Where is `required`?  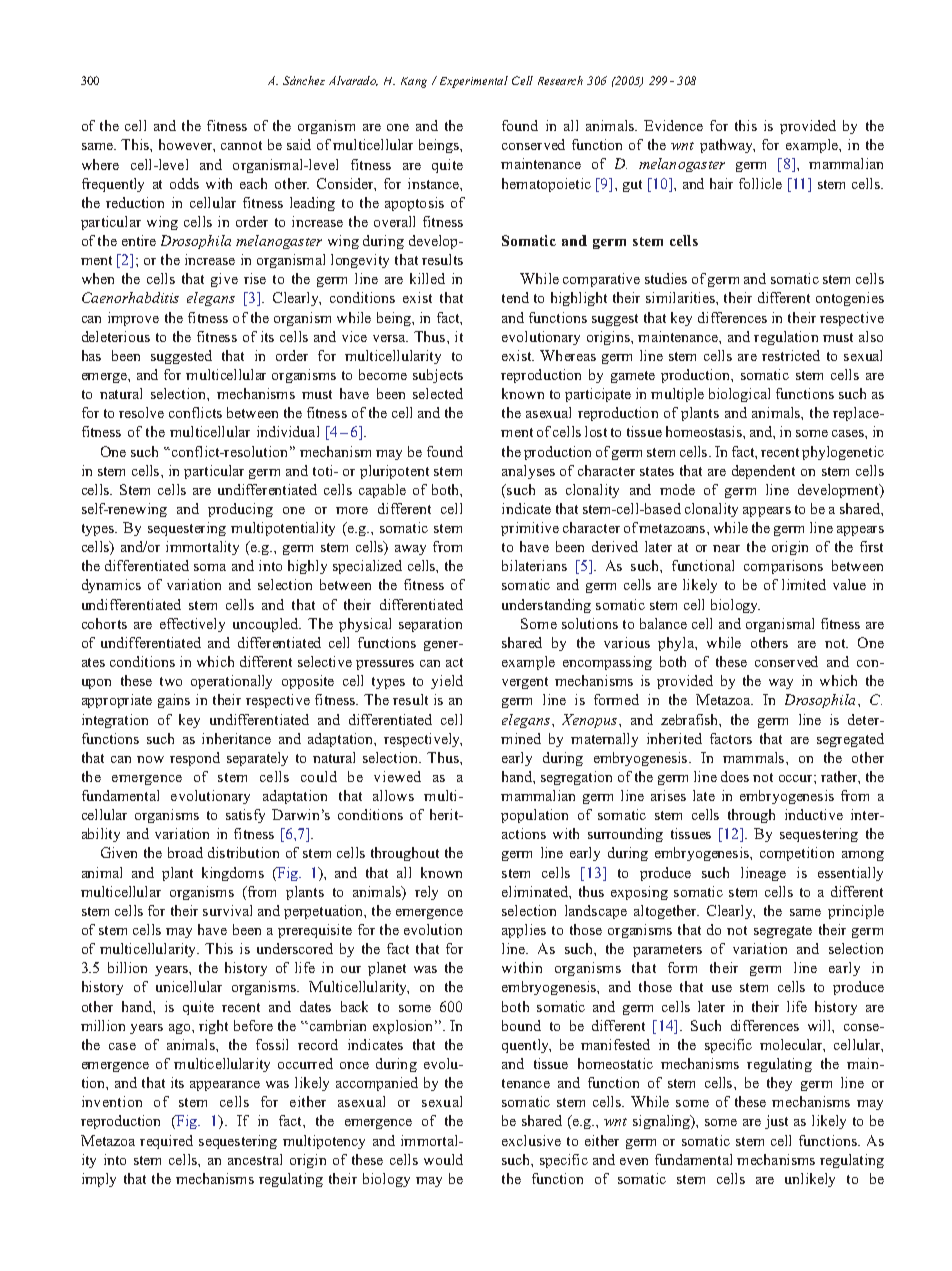
required is located at coordinates (166, 1142).
